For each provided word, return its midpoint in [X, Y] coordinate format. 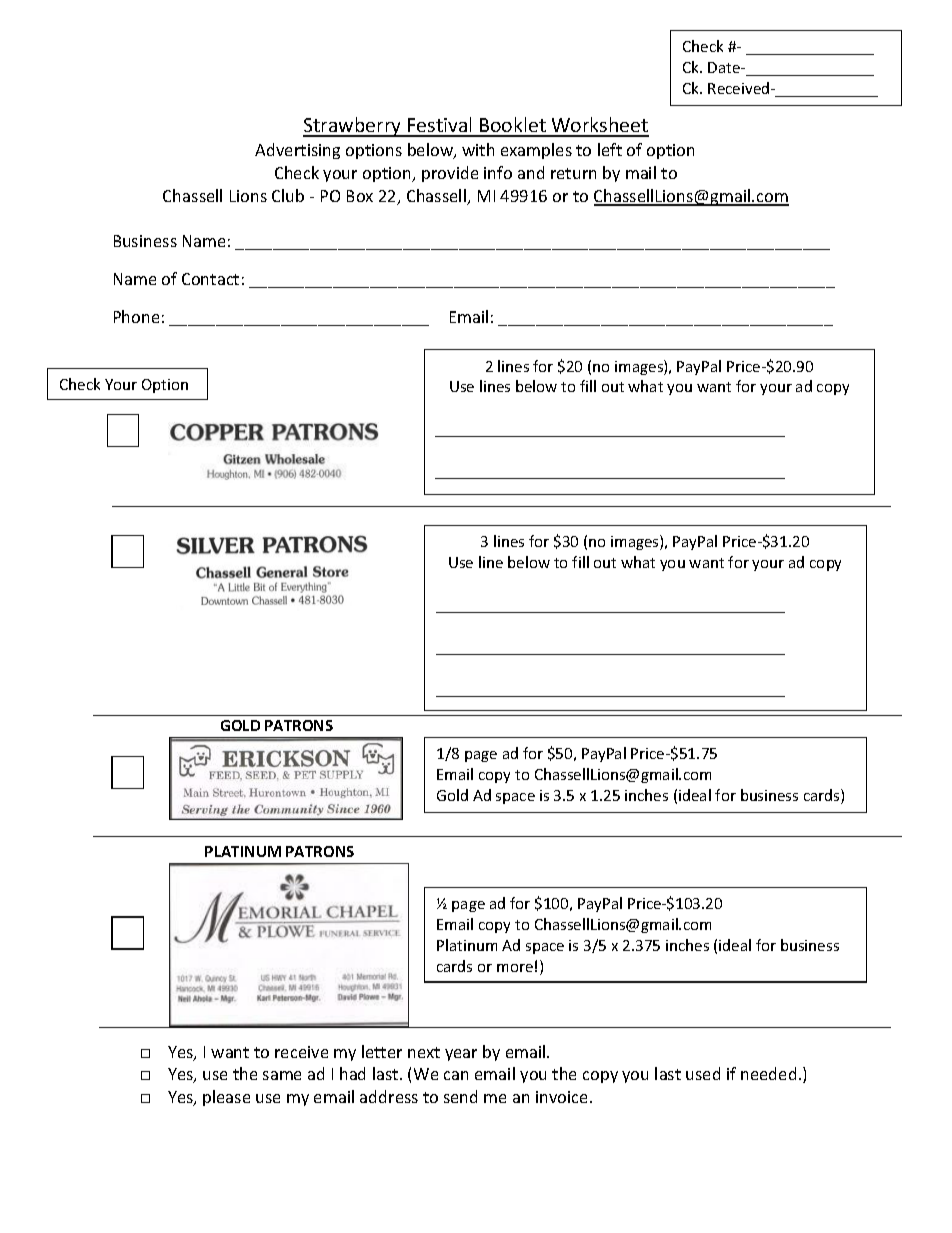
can [456, 1075]
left [610, 149]
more [515, 968]
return [573, 173]
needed [768, 1073]
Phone [136, 316]
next [424, 1052]
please [226, 1098]
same [282, 1075]
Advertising [297, 151]
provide [450, 174]
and [531, 172]
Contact [210, 279]
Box [360, 196]
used [703, 1073]
